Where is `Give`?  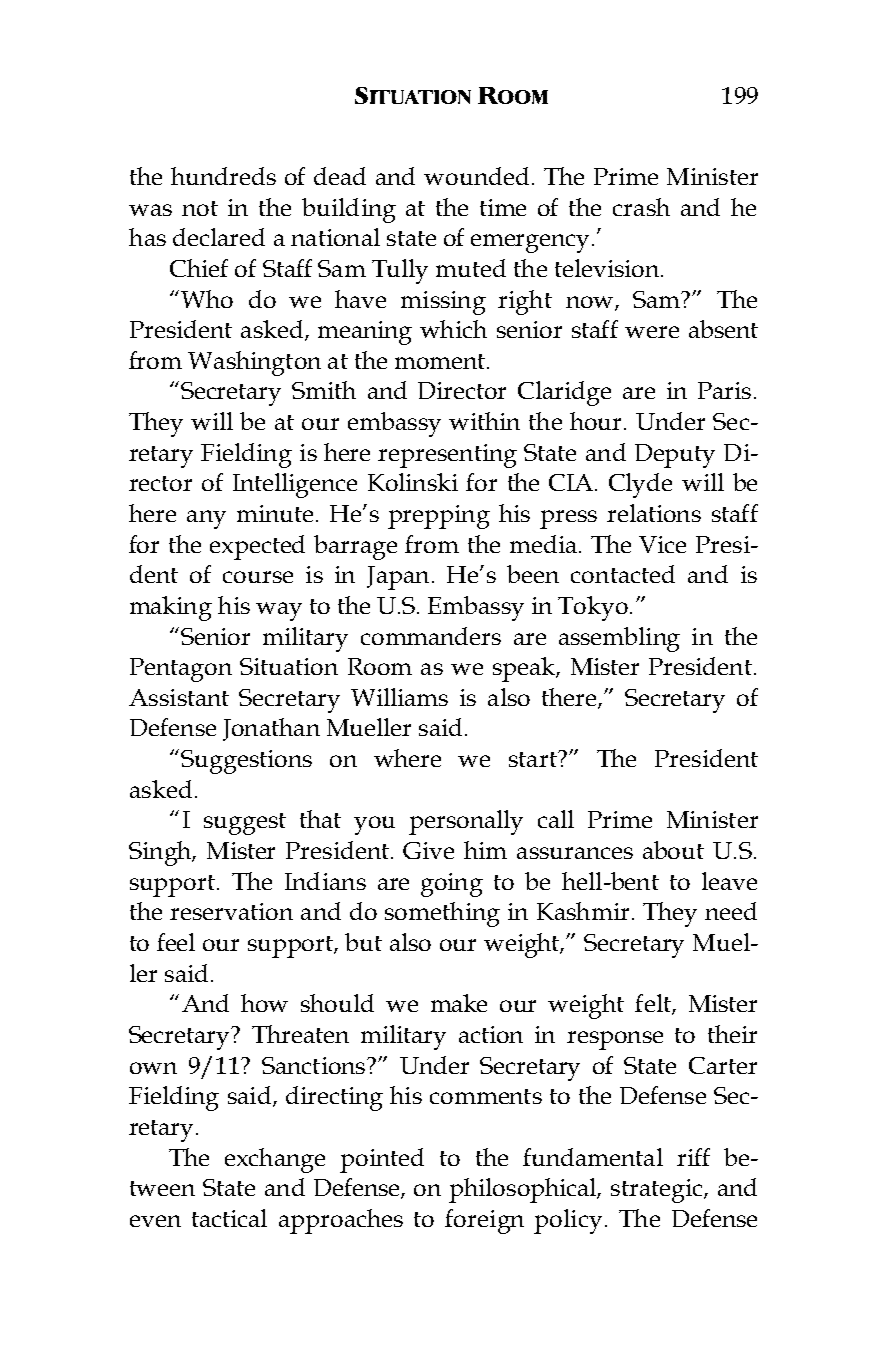
Give is located at coordinates (428, 850).
